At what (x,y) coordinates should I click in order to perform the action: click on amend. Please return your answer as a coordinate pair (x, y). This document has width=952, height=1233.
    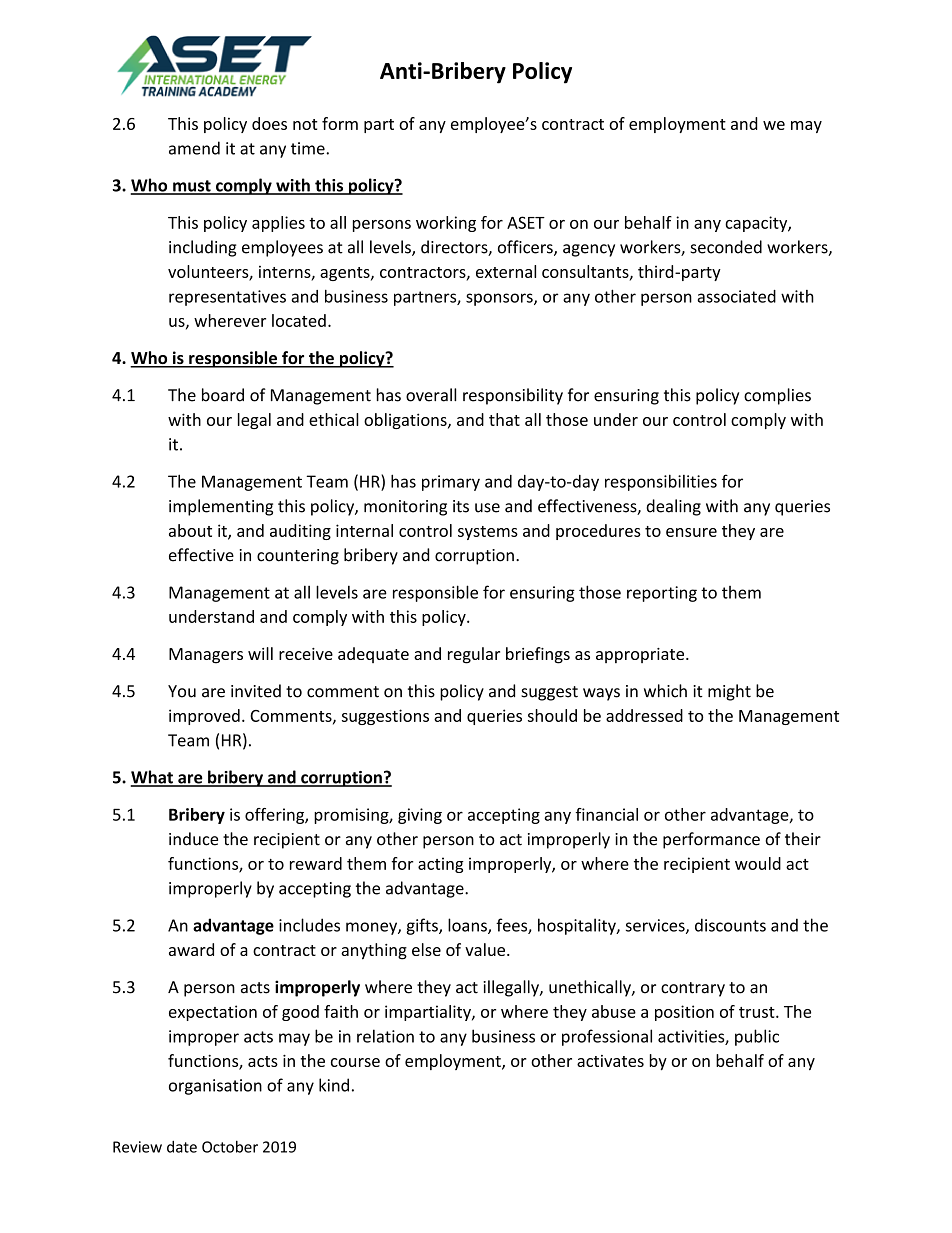
    Looking at the image, I should click on (194, 148).
